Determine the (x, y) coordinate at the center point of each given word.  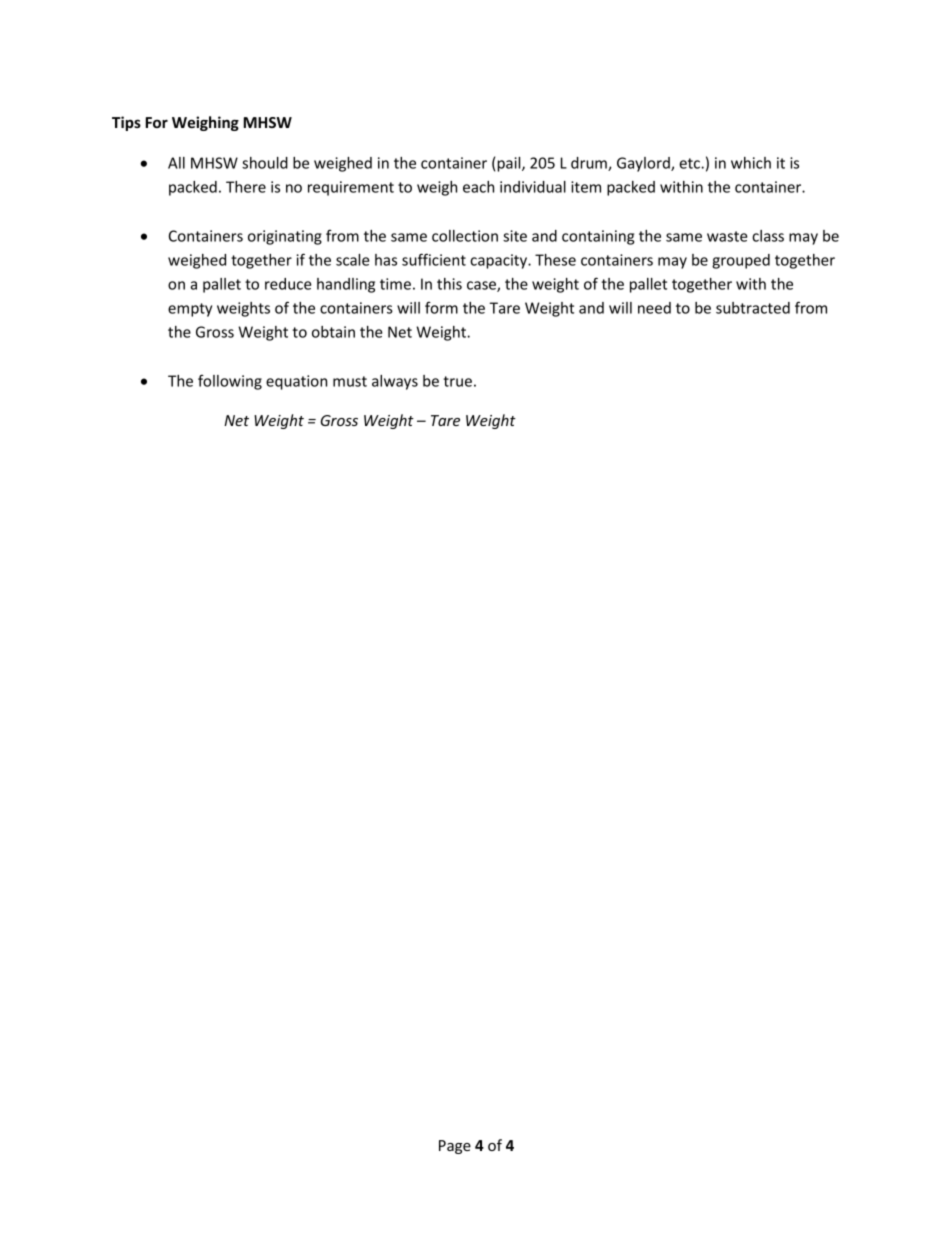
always (395, 382)
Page (455, 1147)
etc (690, 163)
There (246, 187)
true (457, 381)
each (478, 187)
